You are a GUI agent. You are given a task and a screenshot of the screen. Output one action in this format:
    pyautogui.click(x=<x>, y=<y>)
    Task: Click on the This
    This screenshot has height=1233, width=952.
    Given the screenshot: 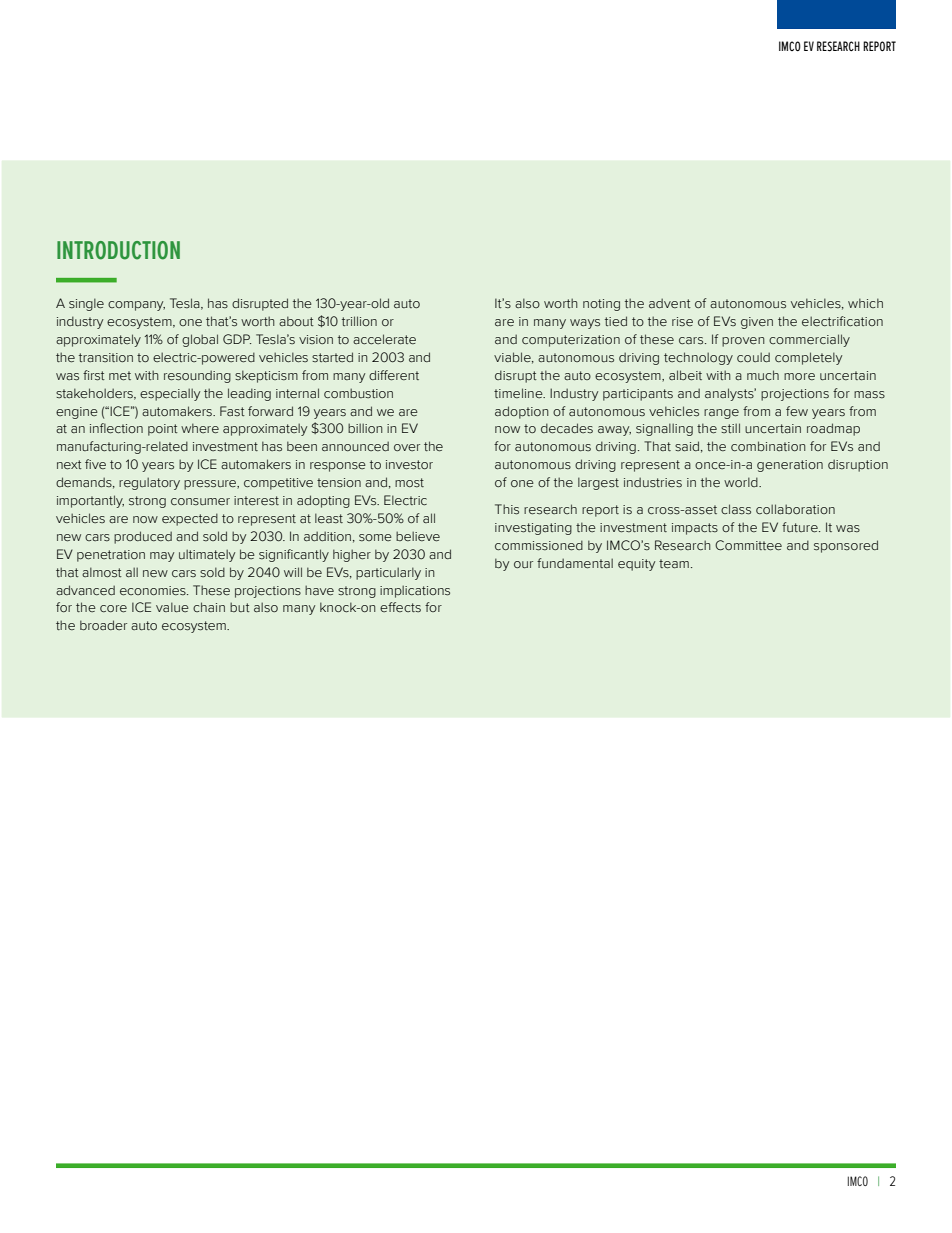 What is the action you would take?
    pyautogui.click(x=507, y=509)
